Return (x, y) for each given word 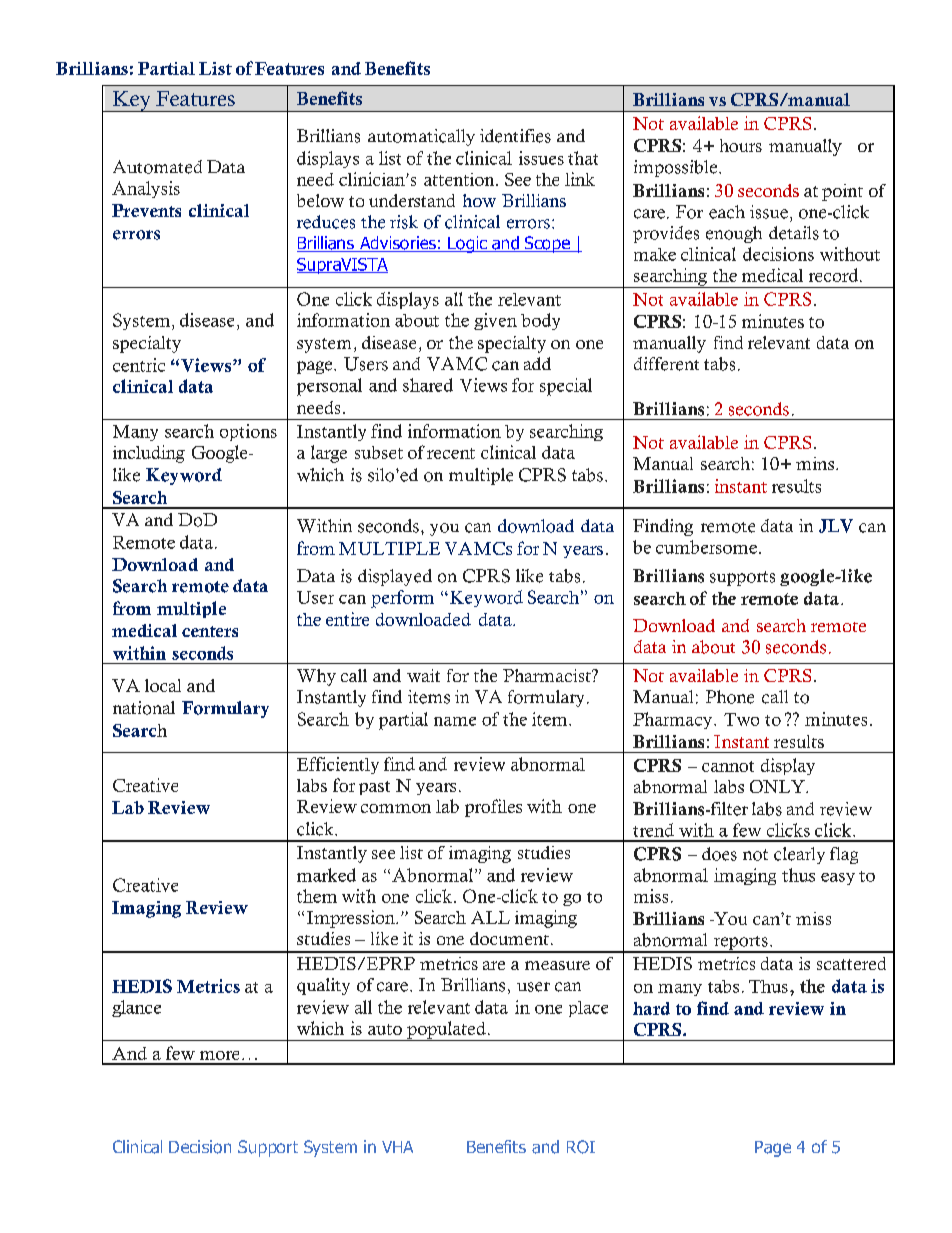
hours (741, 145)
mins (815, 463)
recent (451, 453)
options (248, 432)
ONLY (778, 786)
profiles (493, 808)
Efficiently (338, 765)
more (219, 1055)
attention (460, 179)
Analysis (146, 189)
